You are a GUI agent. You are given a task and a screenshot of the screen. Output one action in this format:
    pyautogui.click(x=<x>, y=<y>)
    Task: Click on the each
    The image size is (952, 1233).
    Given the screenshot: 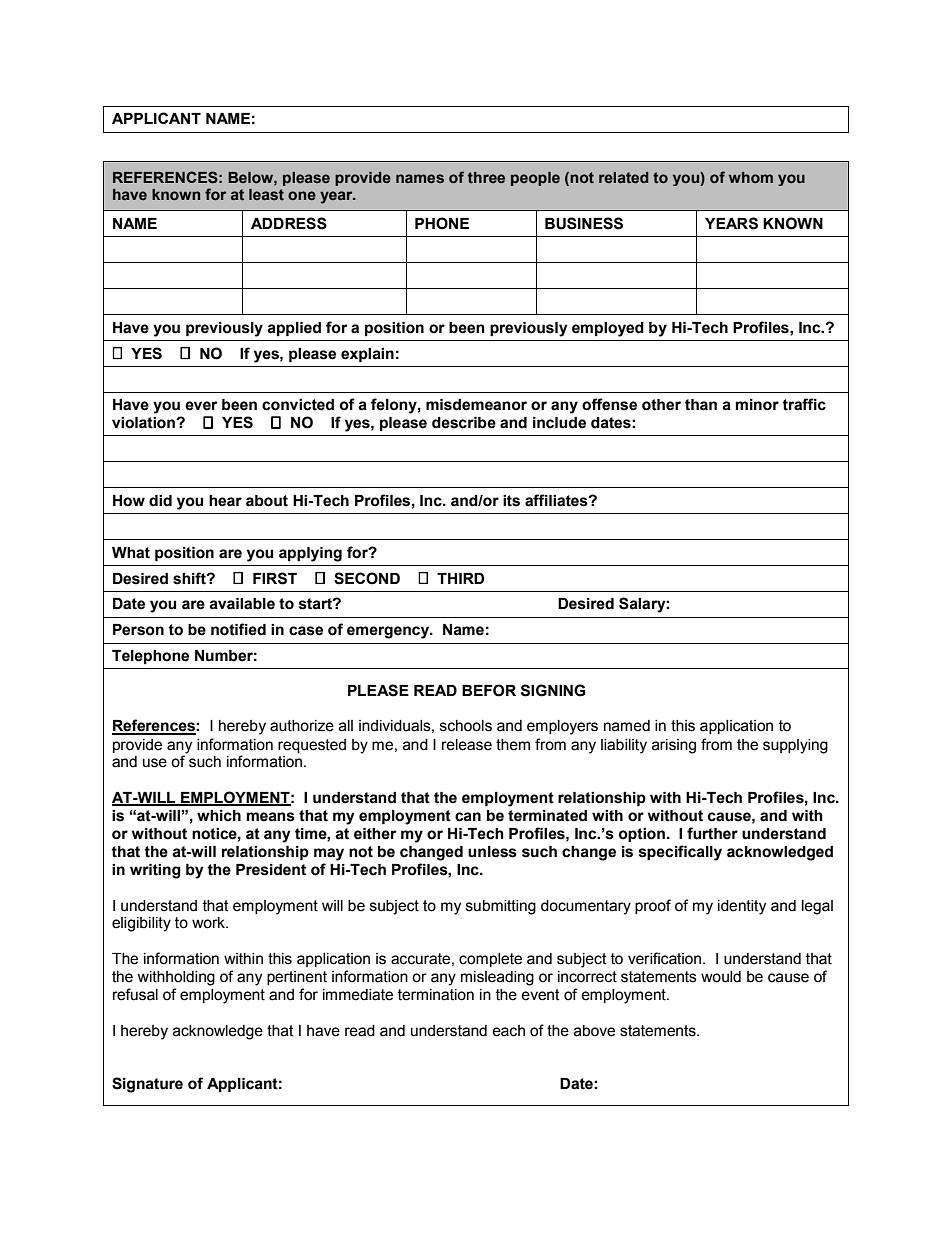 What is the action you would take?
    pyautogui.click(x=508, y=1031)
